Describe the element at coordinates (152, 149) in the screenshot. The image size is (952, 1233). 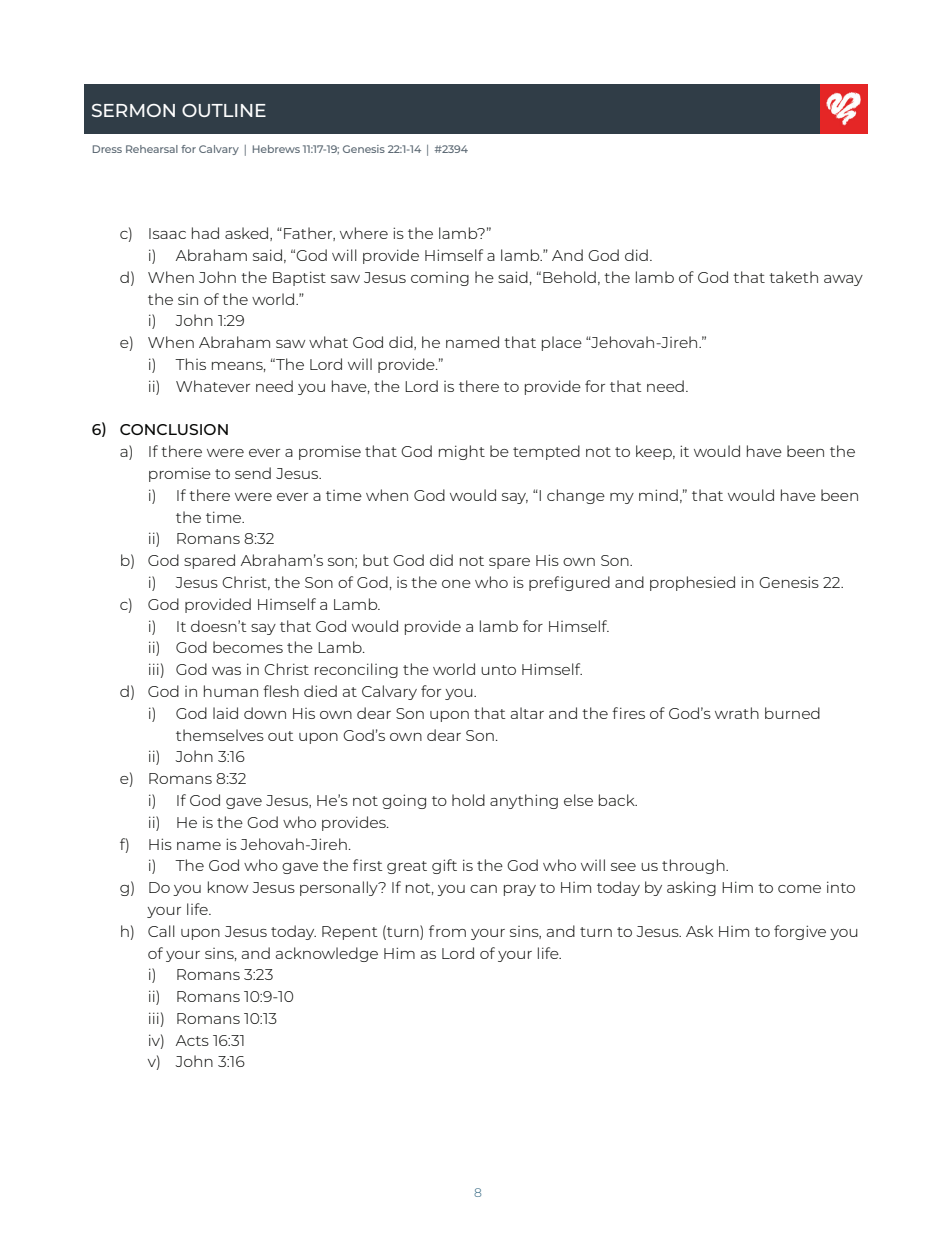
I see `Rehearsal` at that location.
